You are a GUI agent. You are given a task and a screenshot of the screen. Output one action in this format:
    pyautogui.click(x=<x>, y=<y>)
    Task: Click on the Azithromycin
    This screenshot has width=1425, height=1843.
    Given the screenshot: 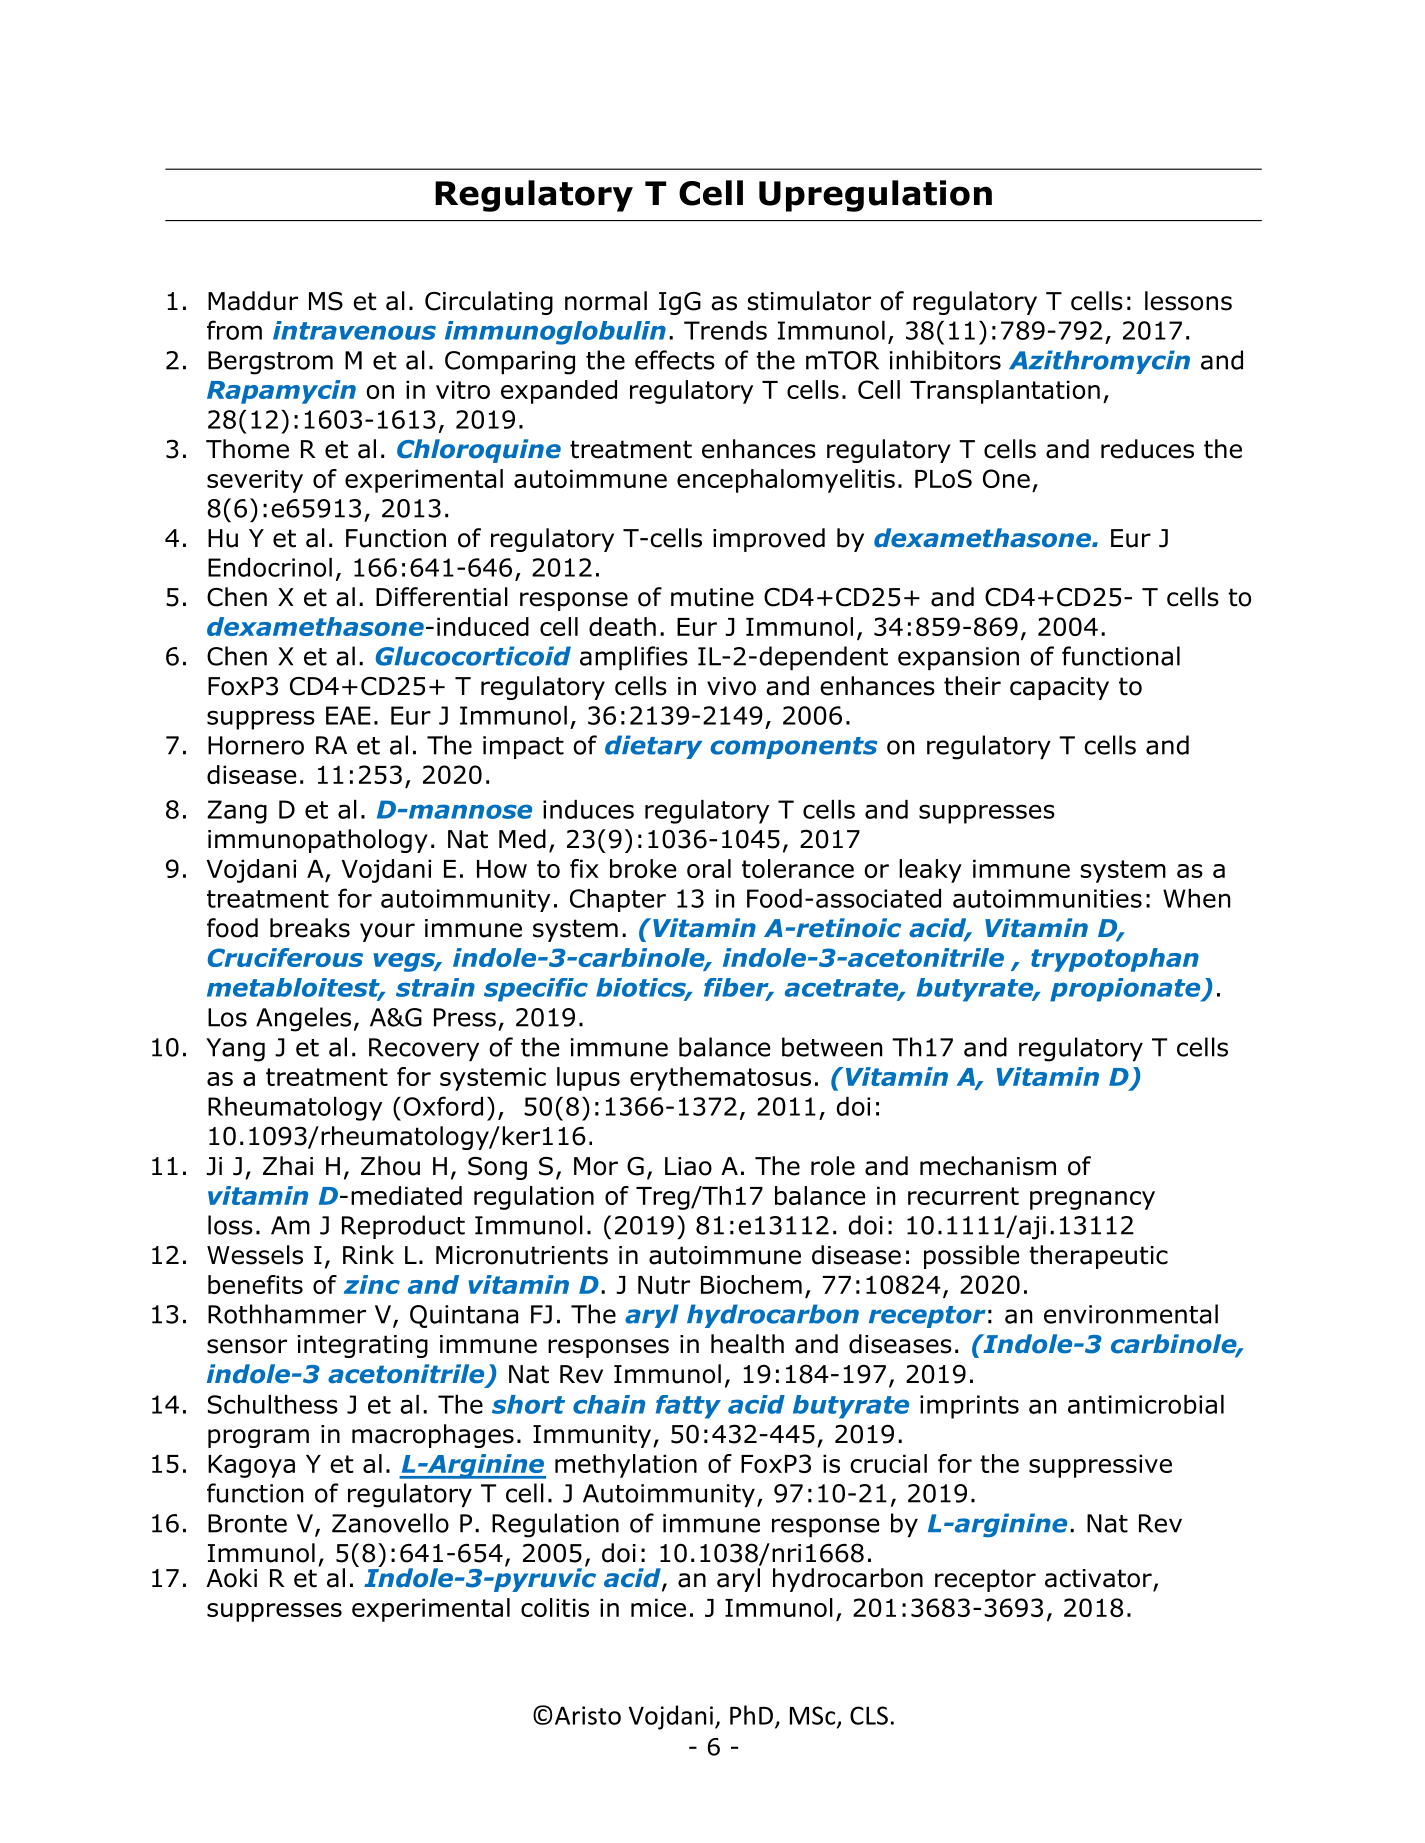 What is the action you would take?
    pyautogui.click(x=1099, y=362)
